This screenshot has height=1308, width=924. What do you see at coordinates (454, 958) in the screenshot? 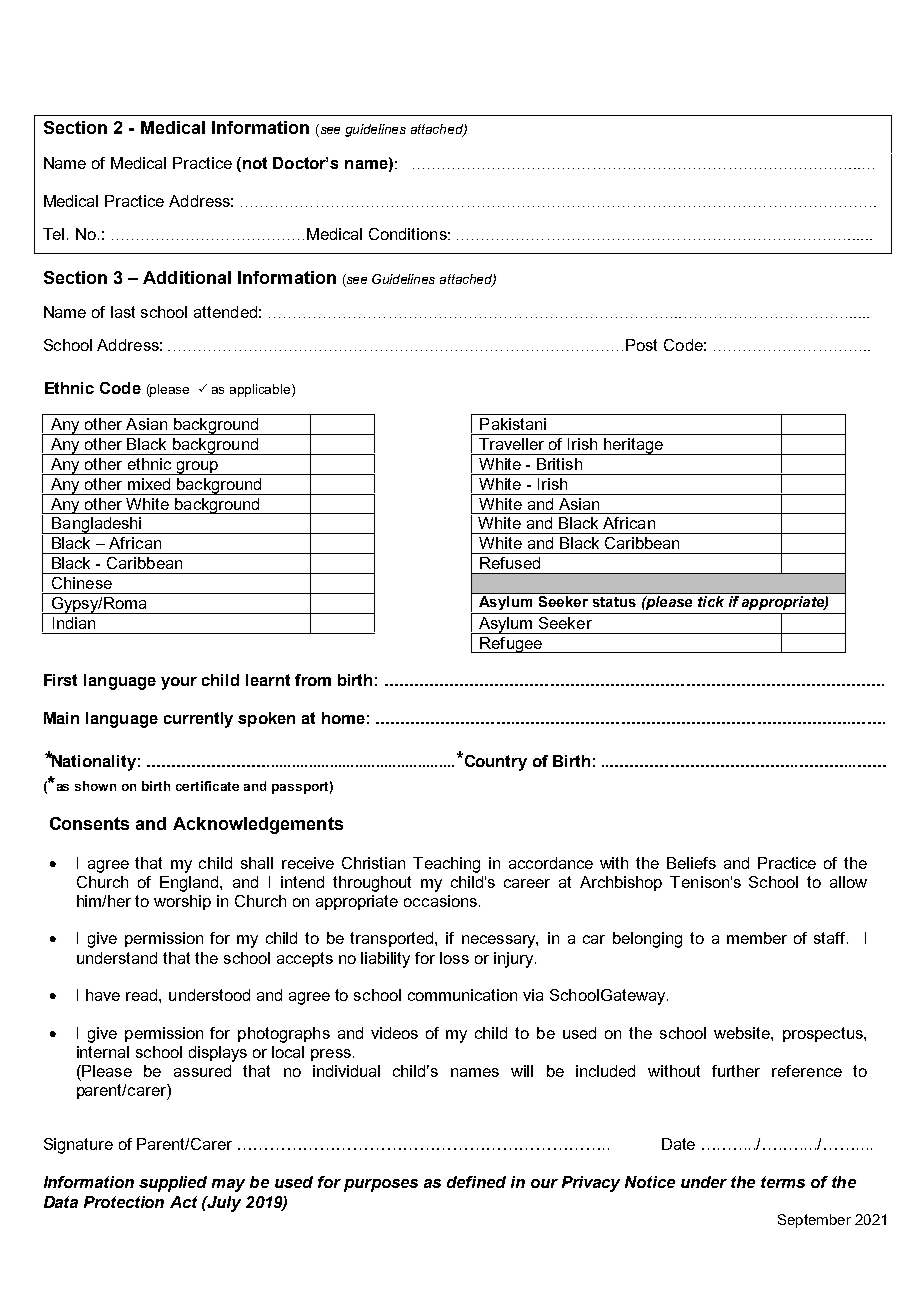
I see `loss` at bounding box center [454, 958].
